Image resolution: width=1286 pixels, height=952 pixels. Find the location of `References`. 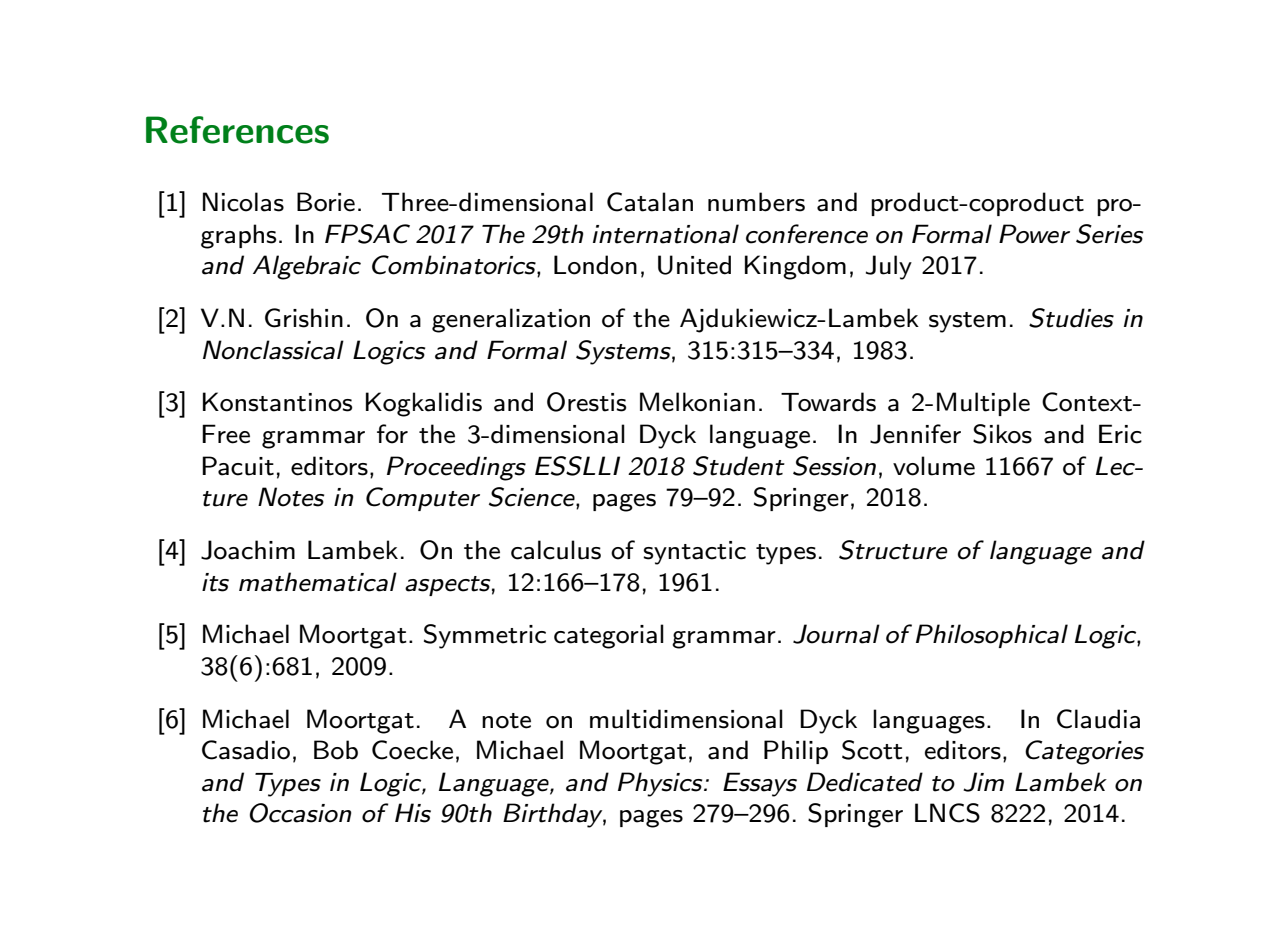

References is located at coordinates (237, 130).
